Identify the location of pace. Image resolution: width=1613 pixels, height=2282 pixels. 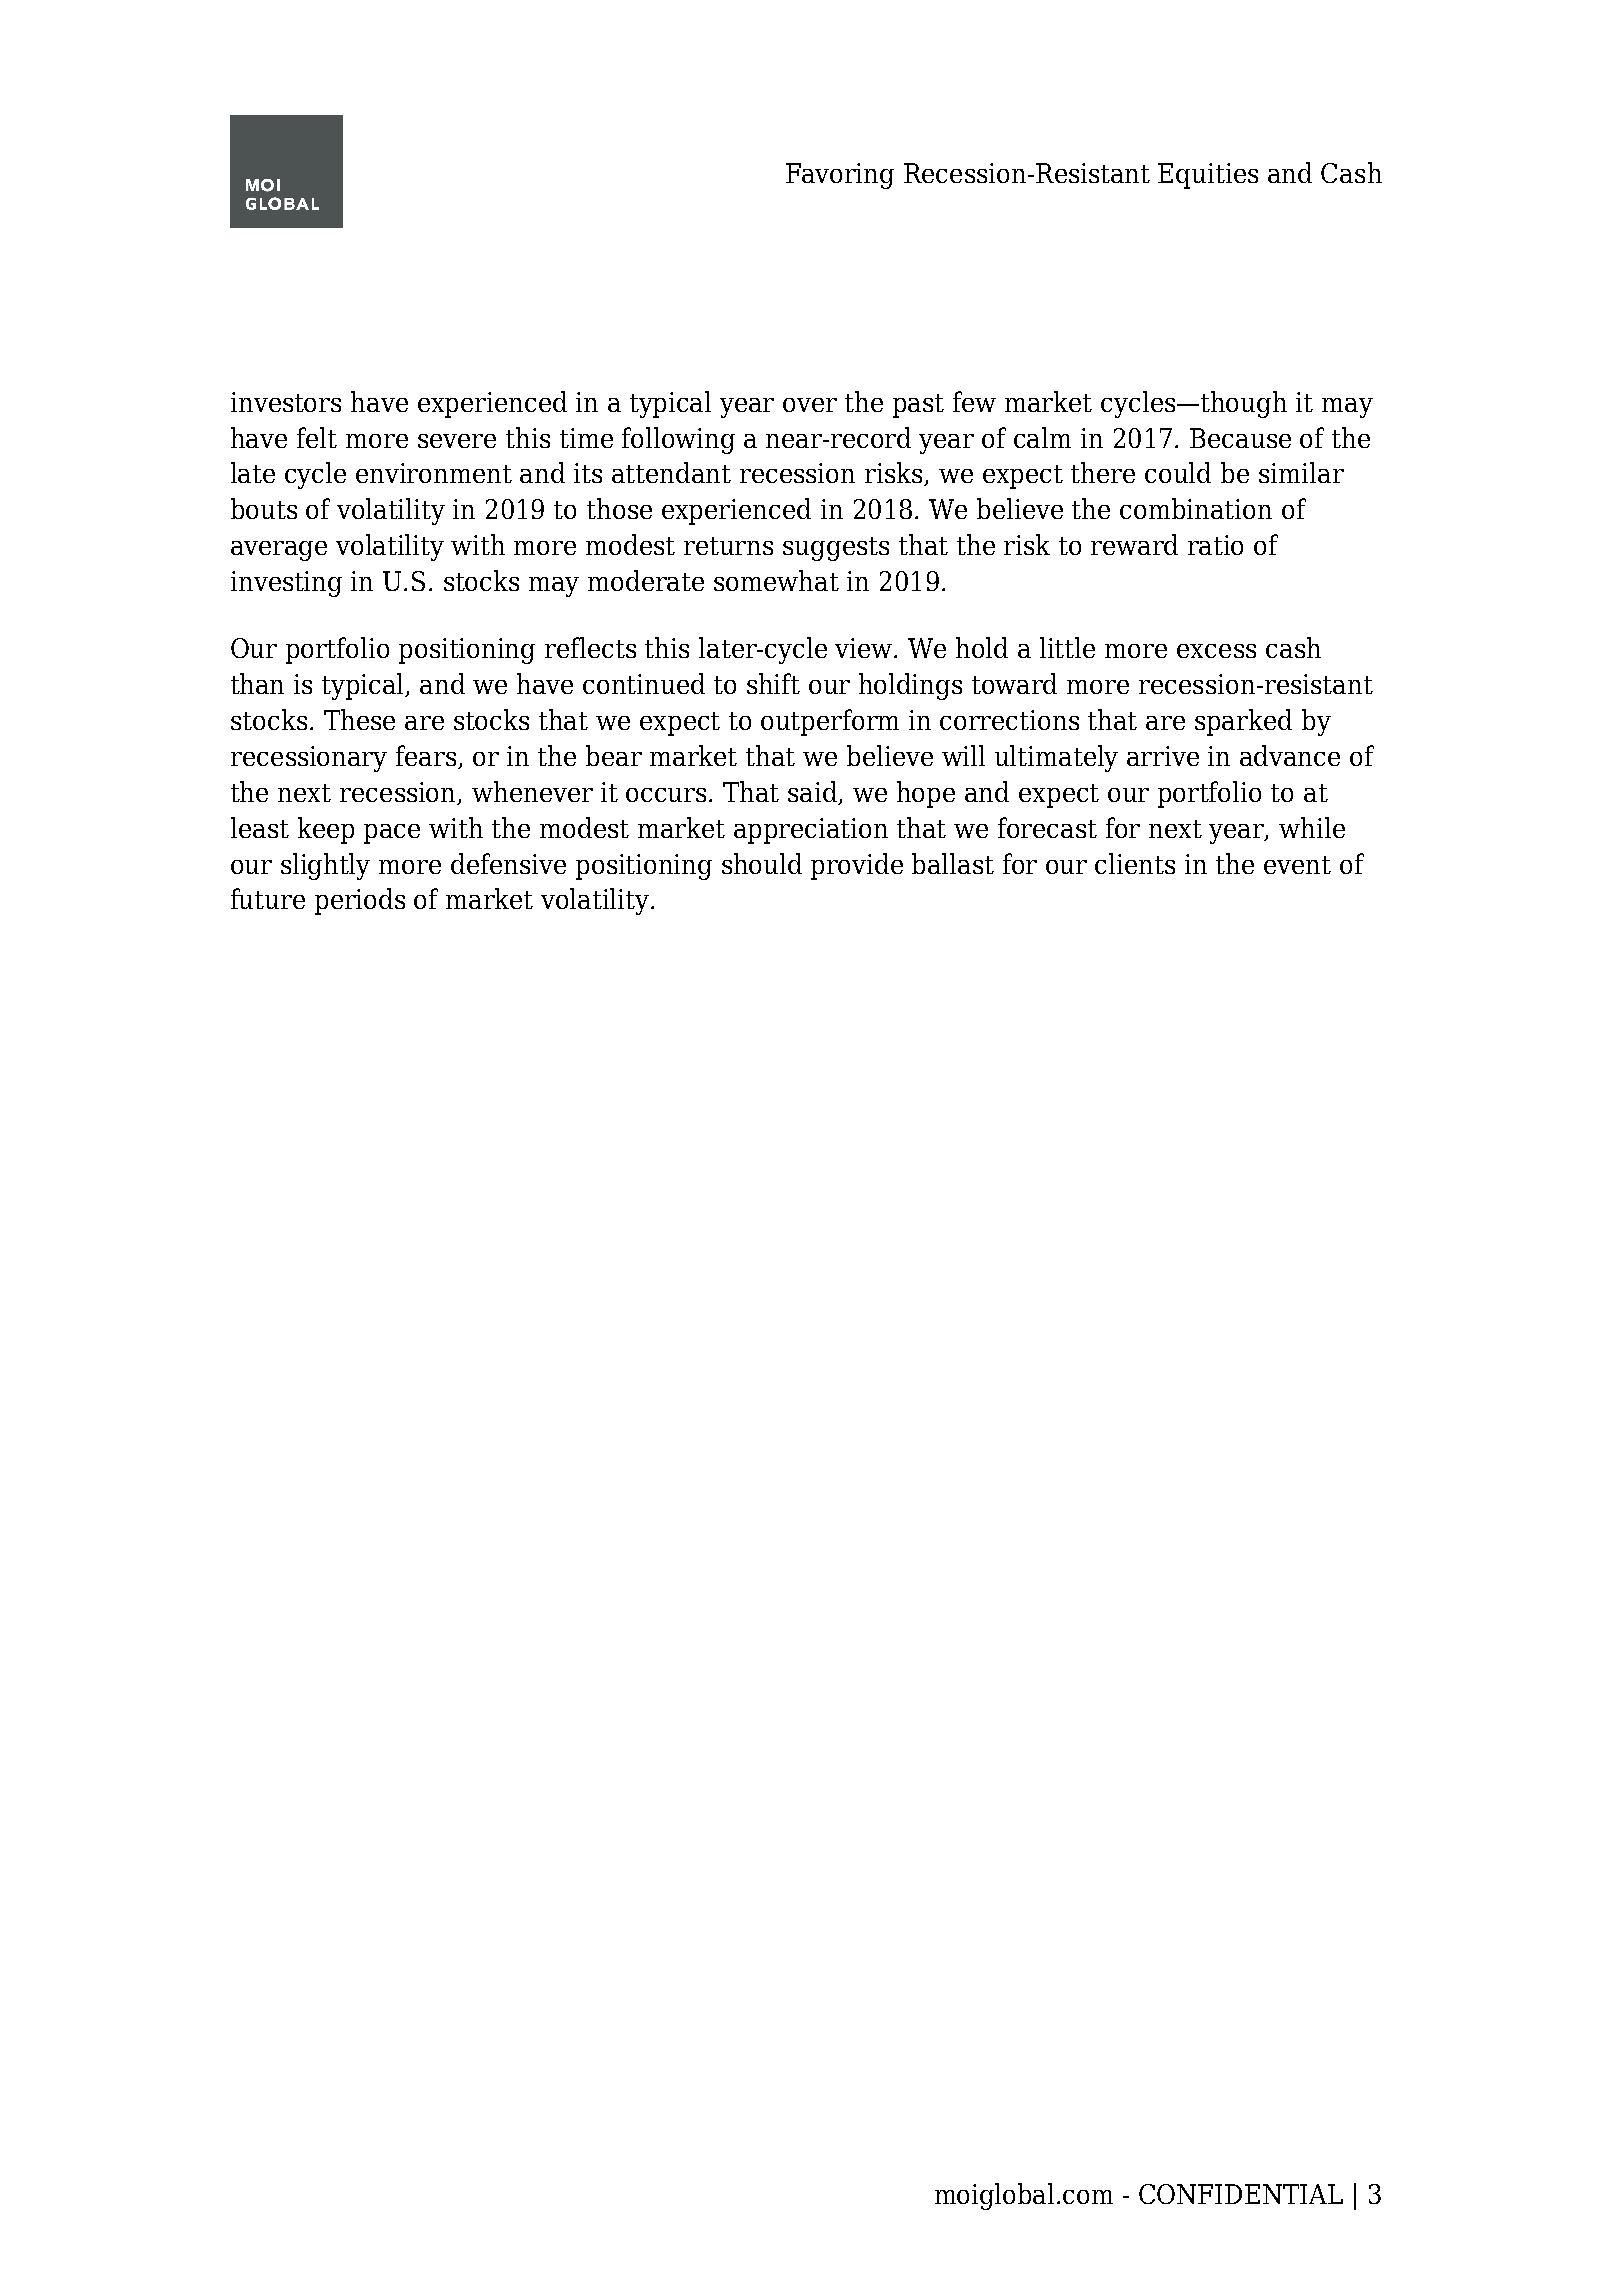
(392, 834).
